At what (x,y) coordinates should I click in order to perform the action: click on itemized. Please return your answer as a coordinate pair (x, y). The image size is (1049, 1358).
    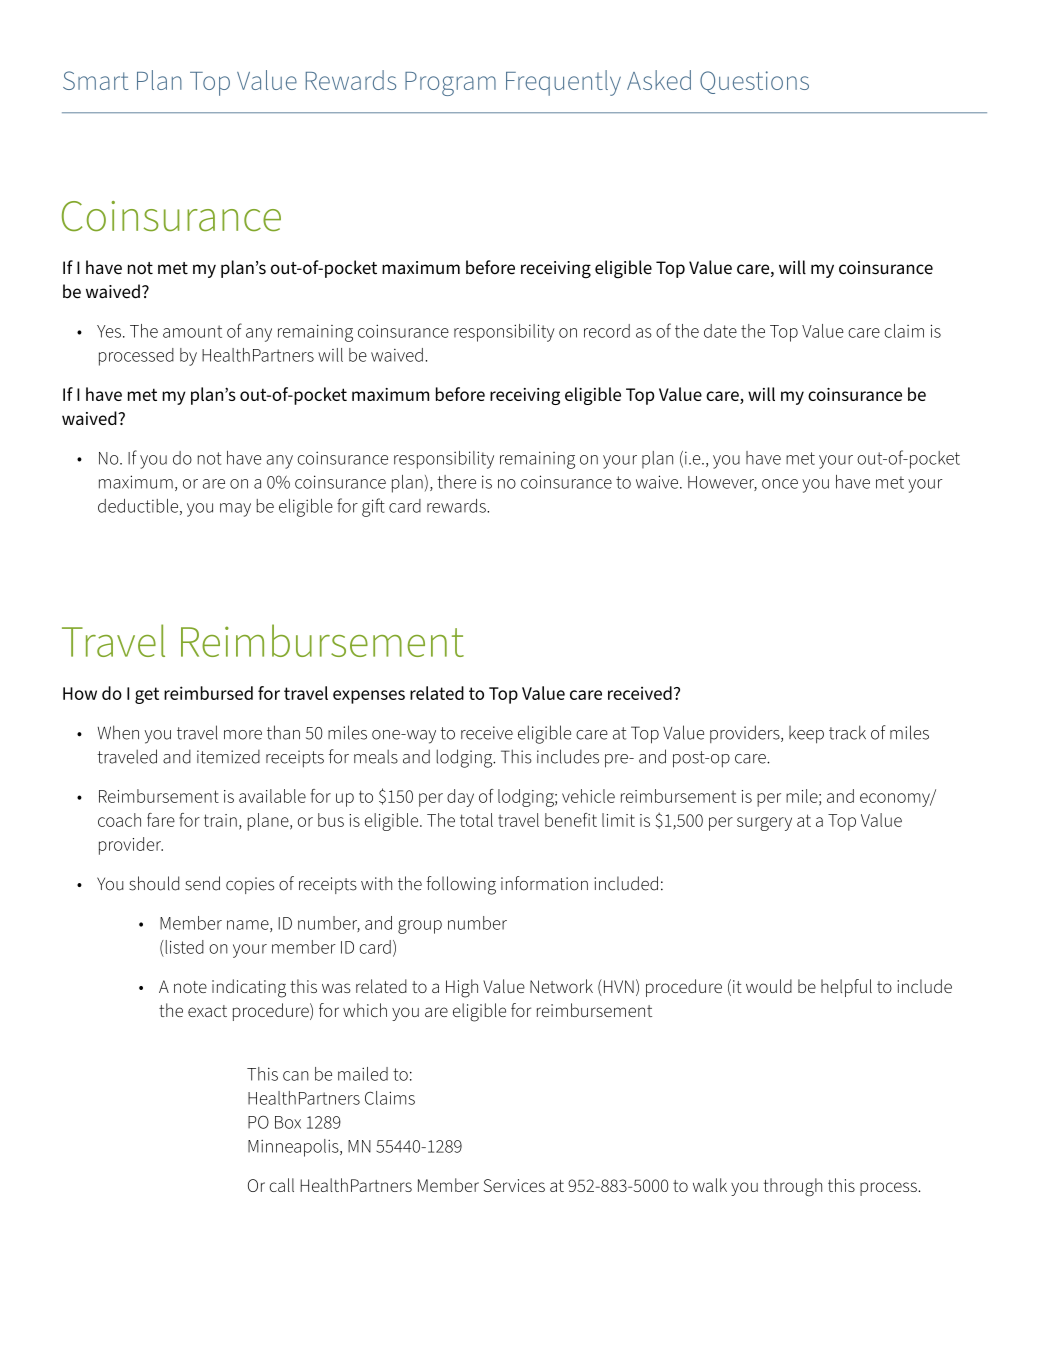
    Looking at the image, I should click on (228, 757).
